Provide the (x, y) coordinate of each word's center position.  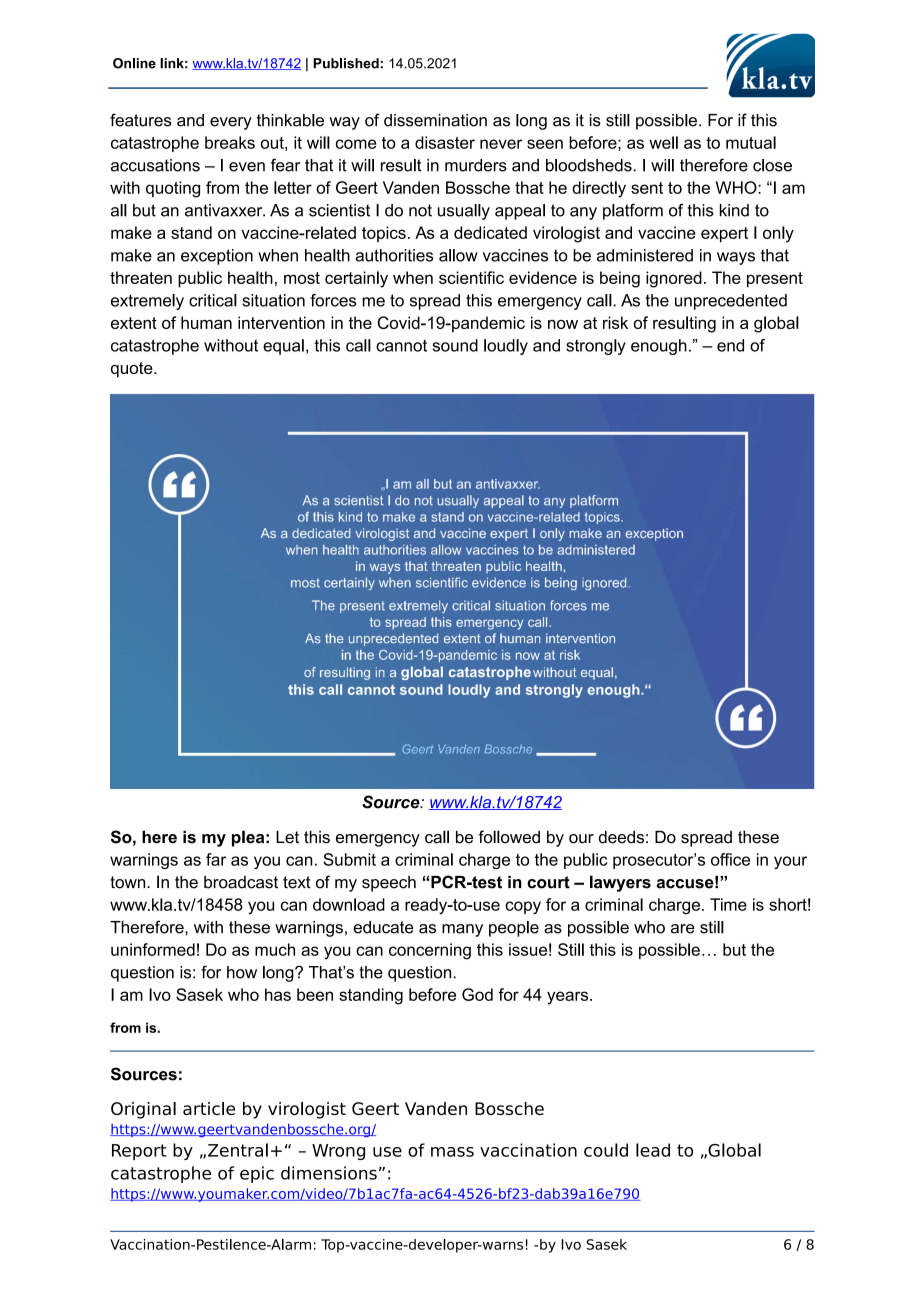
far (216, 859)
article (209, 1108)
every (231, 123)
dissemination (435, 120)
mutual (751, 142)
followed (509, 837)
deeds (621, 837)
